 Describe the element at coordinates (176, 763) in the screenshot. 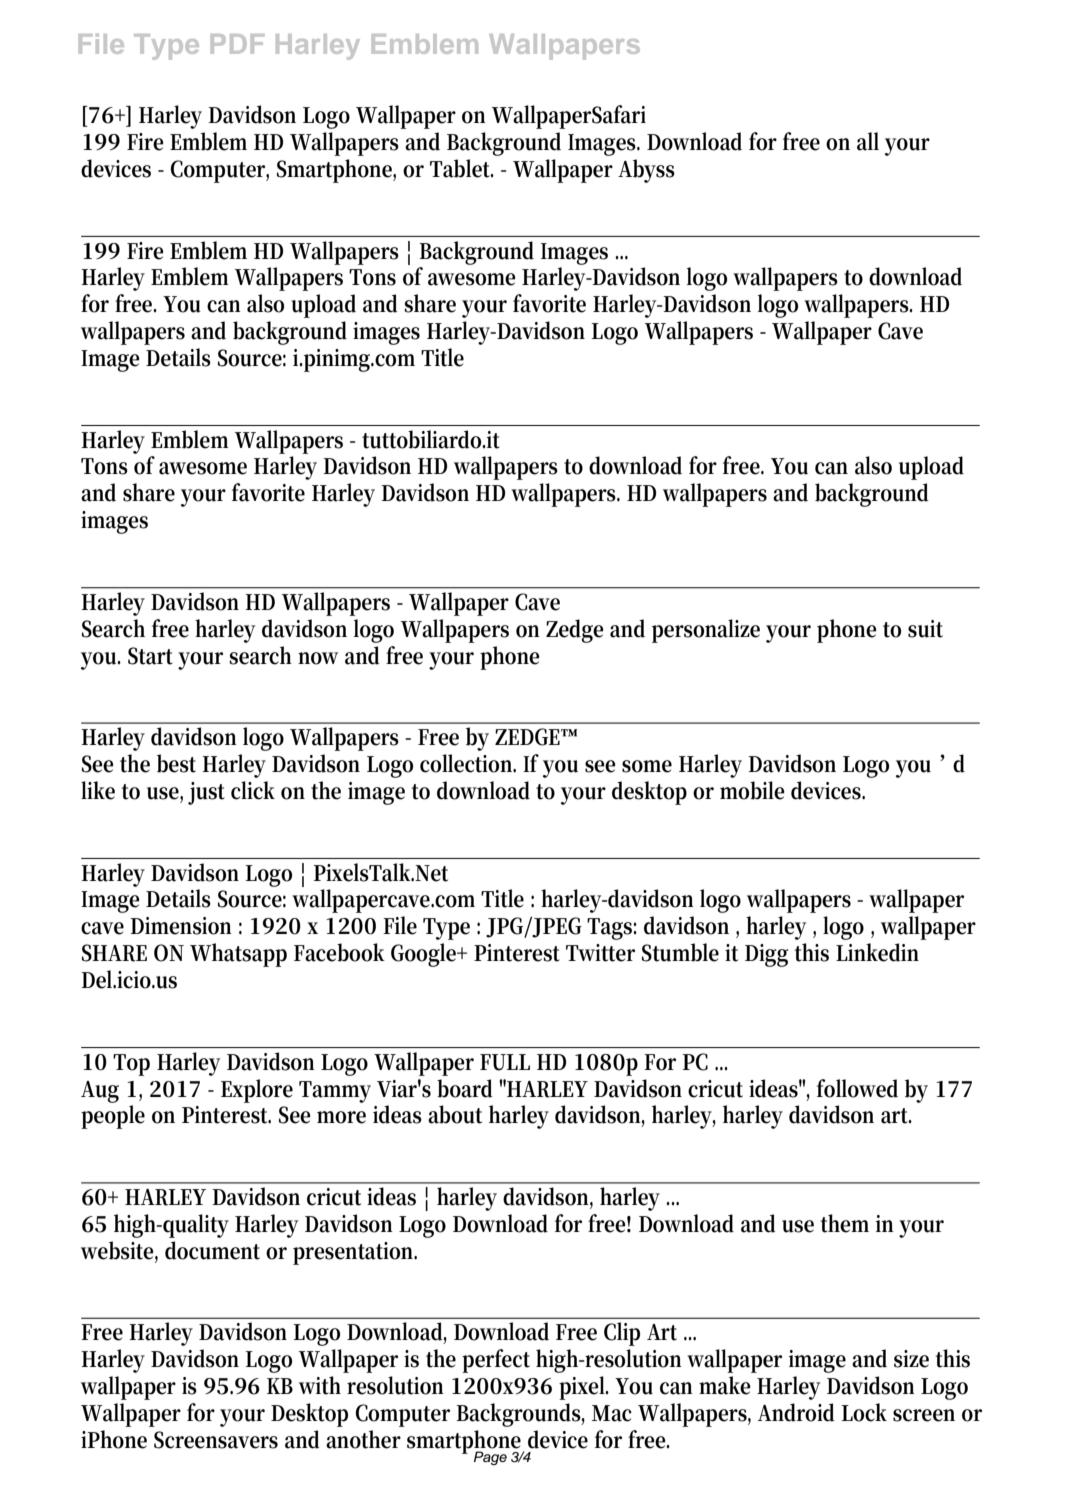

I see `best` at that location.
